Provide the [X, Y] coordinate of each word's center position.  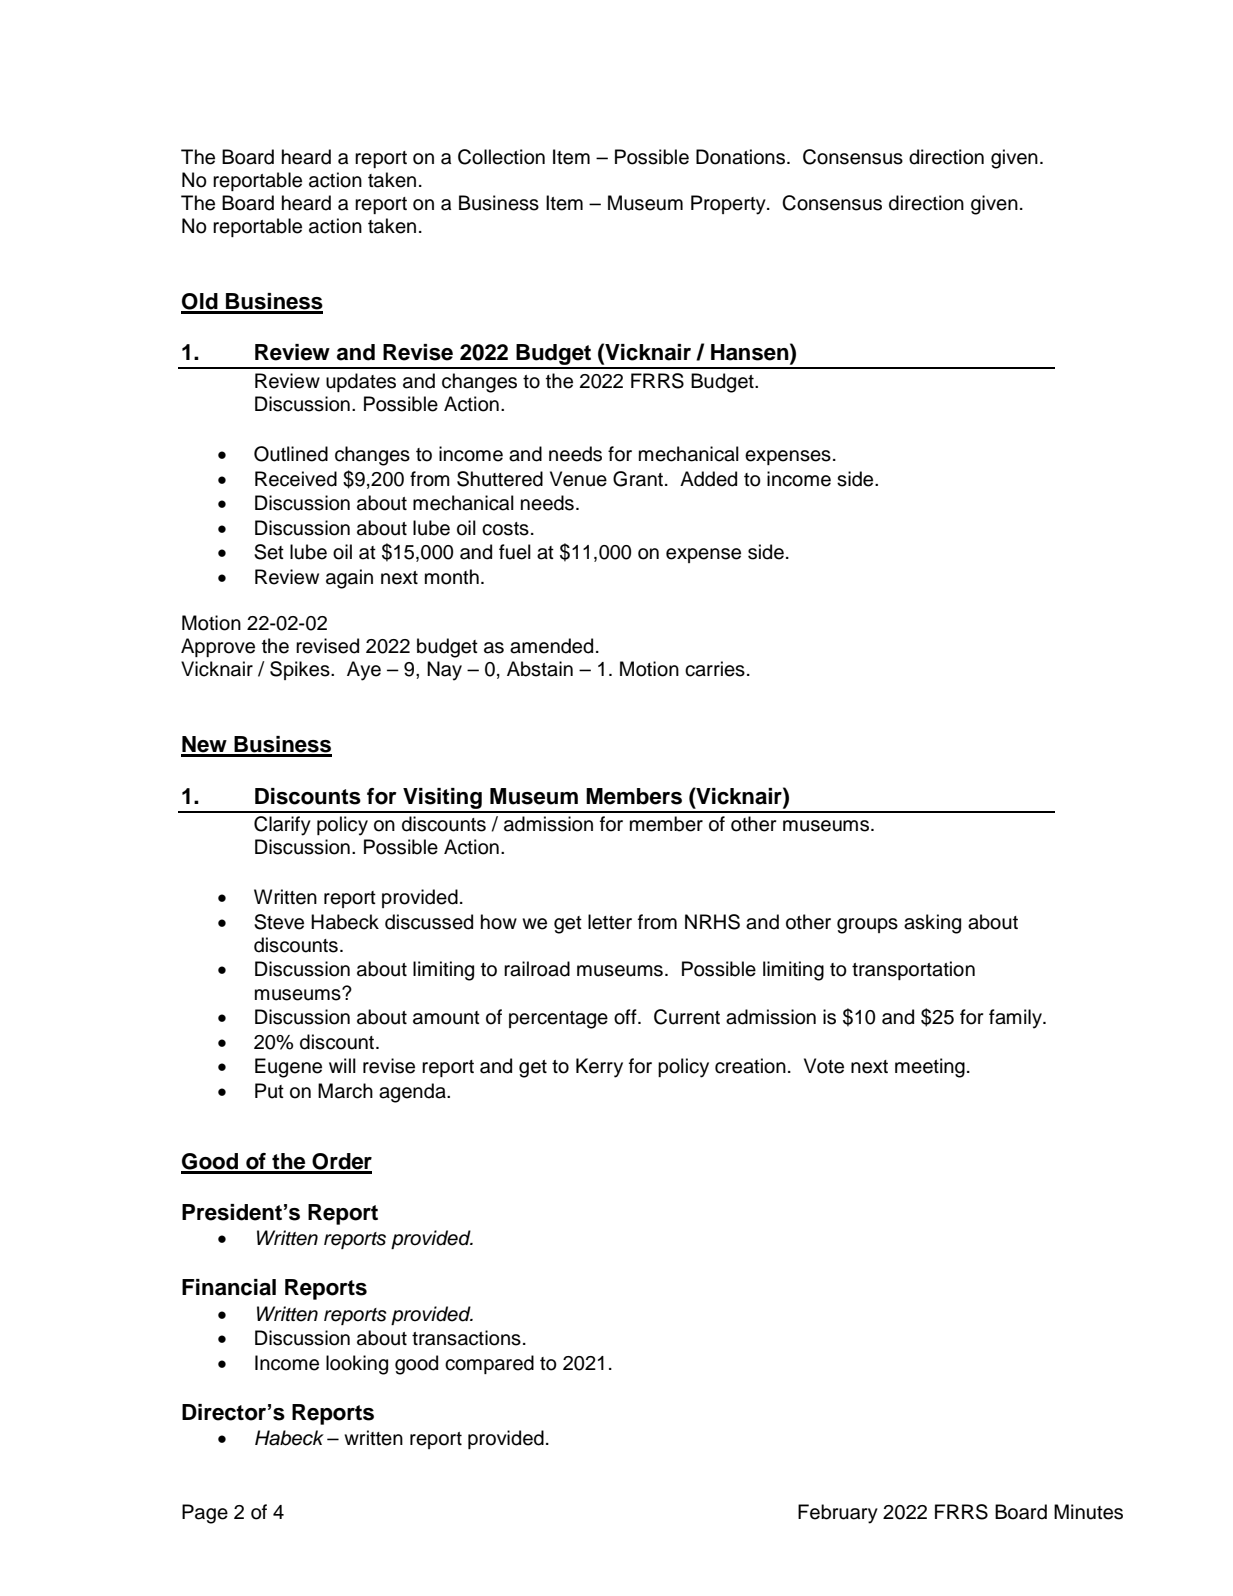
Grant [639, 479]
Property [729, 205]
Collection [501, 157]
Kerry [599, 1068]
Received [296, 479]
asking [932, 924]
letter [610, 922]
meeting [930, 1068]
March [345, 1091]
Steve [279, 922]
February [838, 1514]
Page [205, 1514]
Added [708, 479]
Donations [742, 157]
